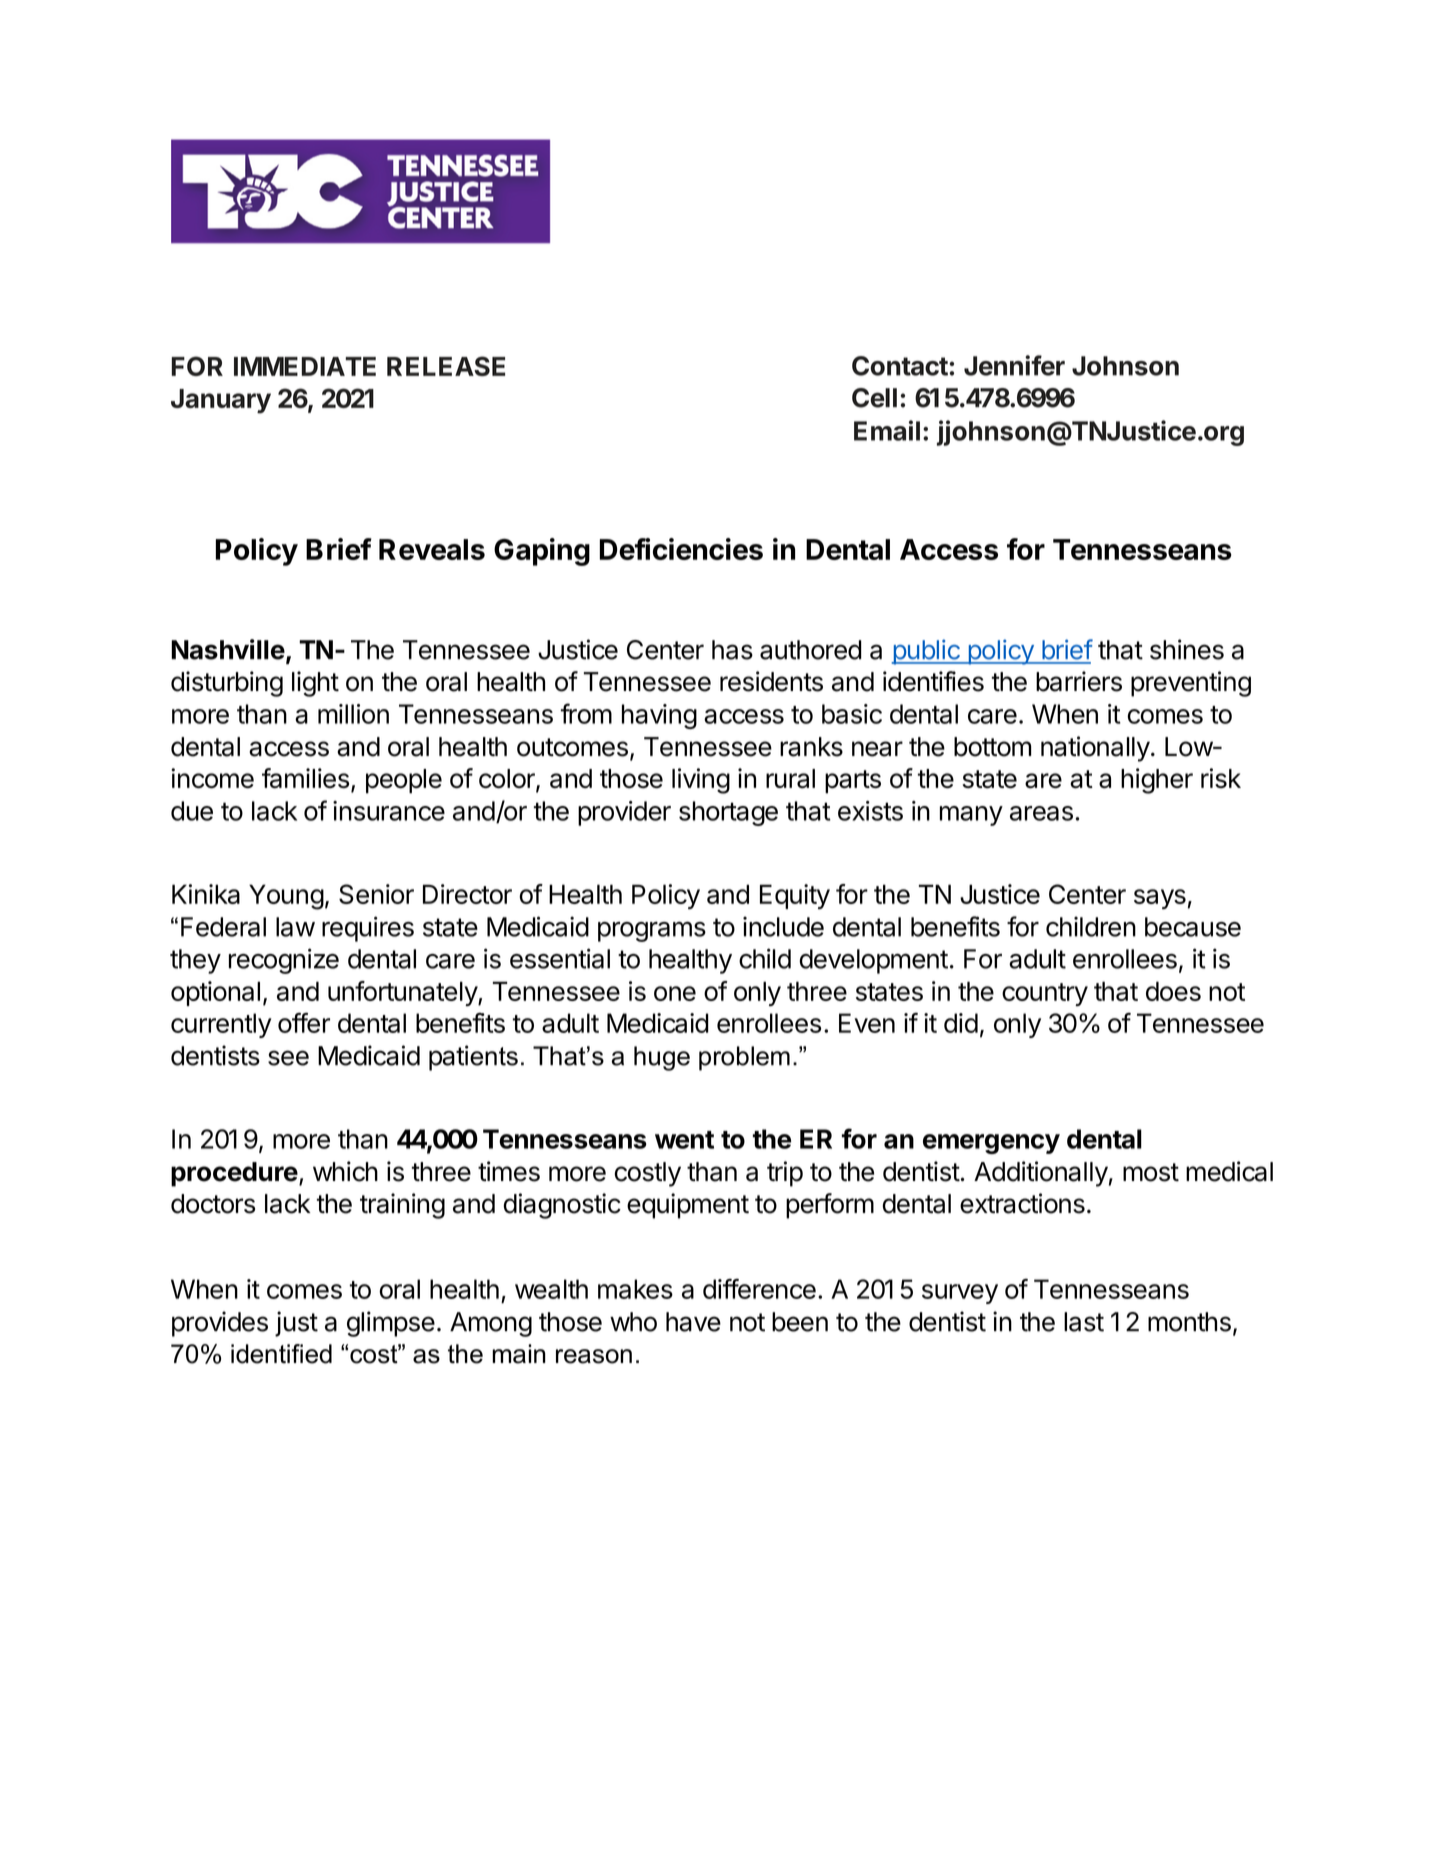 The image size is (1446, 1872). What do you see at coordinates (874, 398) in the screenshot?
I see `Cell` at bounding box center [874, 398].
